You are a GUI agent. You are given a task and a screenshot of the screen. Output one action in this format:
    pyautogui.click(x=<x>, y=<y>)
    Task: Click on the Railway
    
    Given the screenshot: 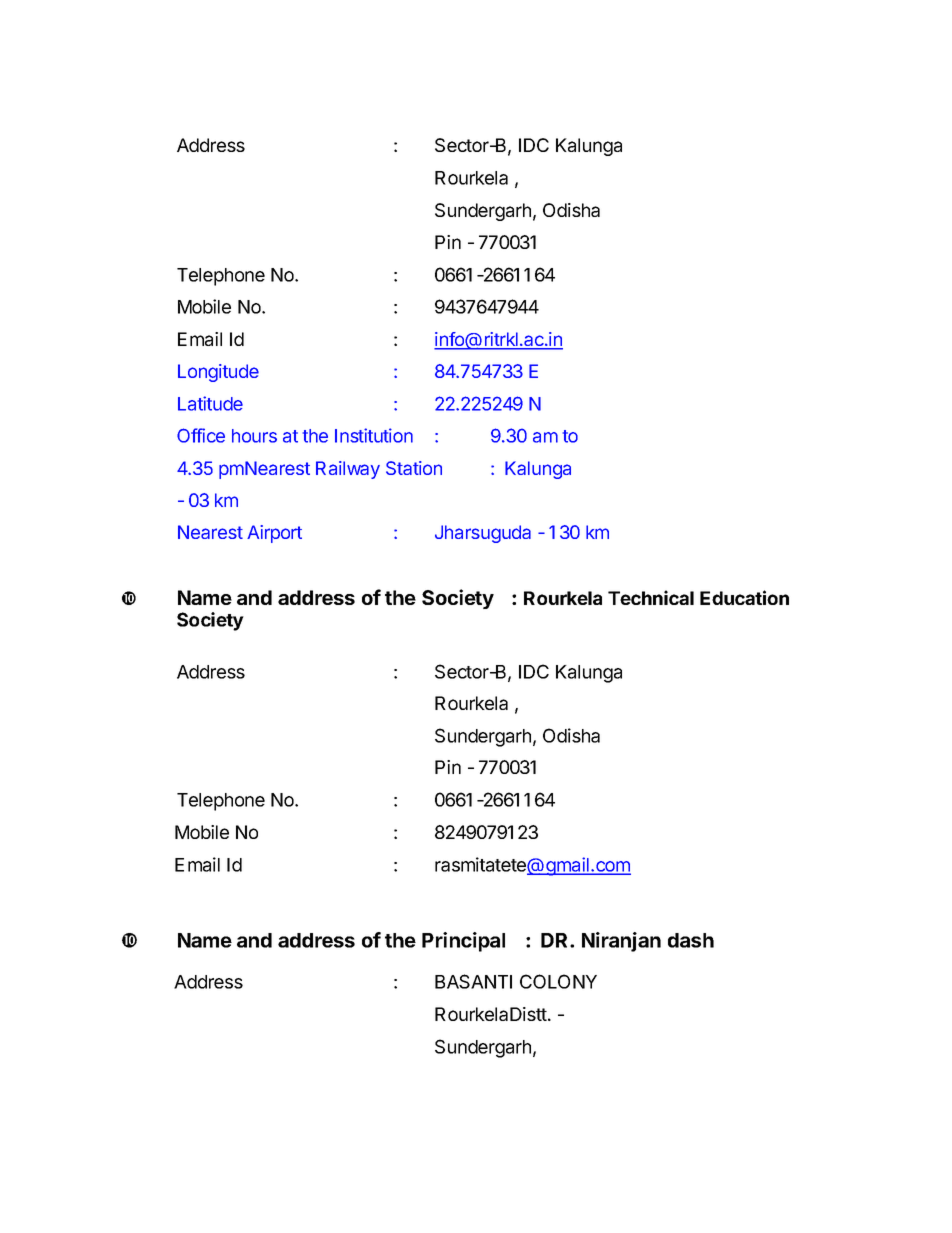 What is the action you would take?
    pyautogui.click(x=348, y=470)
